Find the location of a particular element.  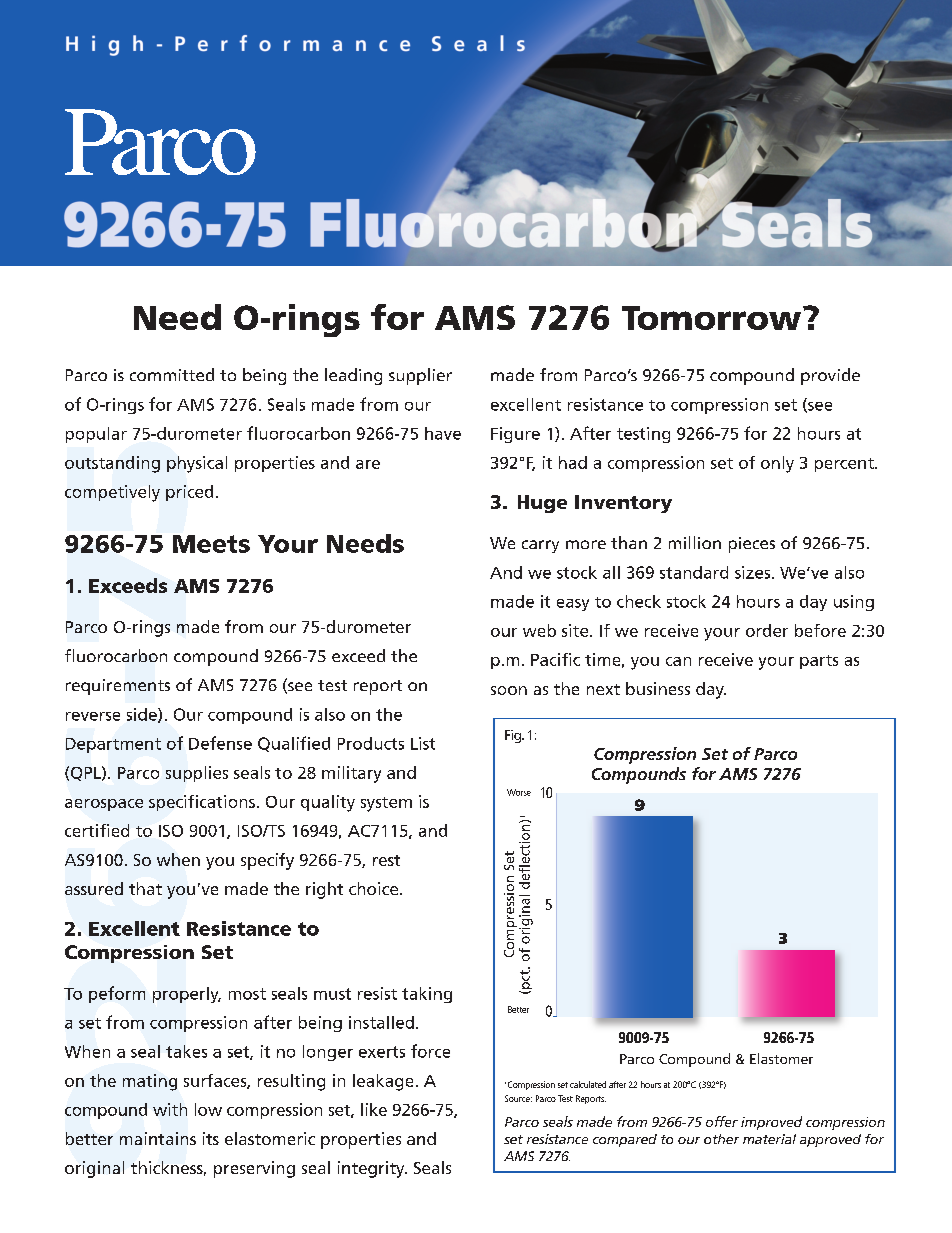

Tomorrow is located at coordinates (711, 318).
